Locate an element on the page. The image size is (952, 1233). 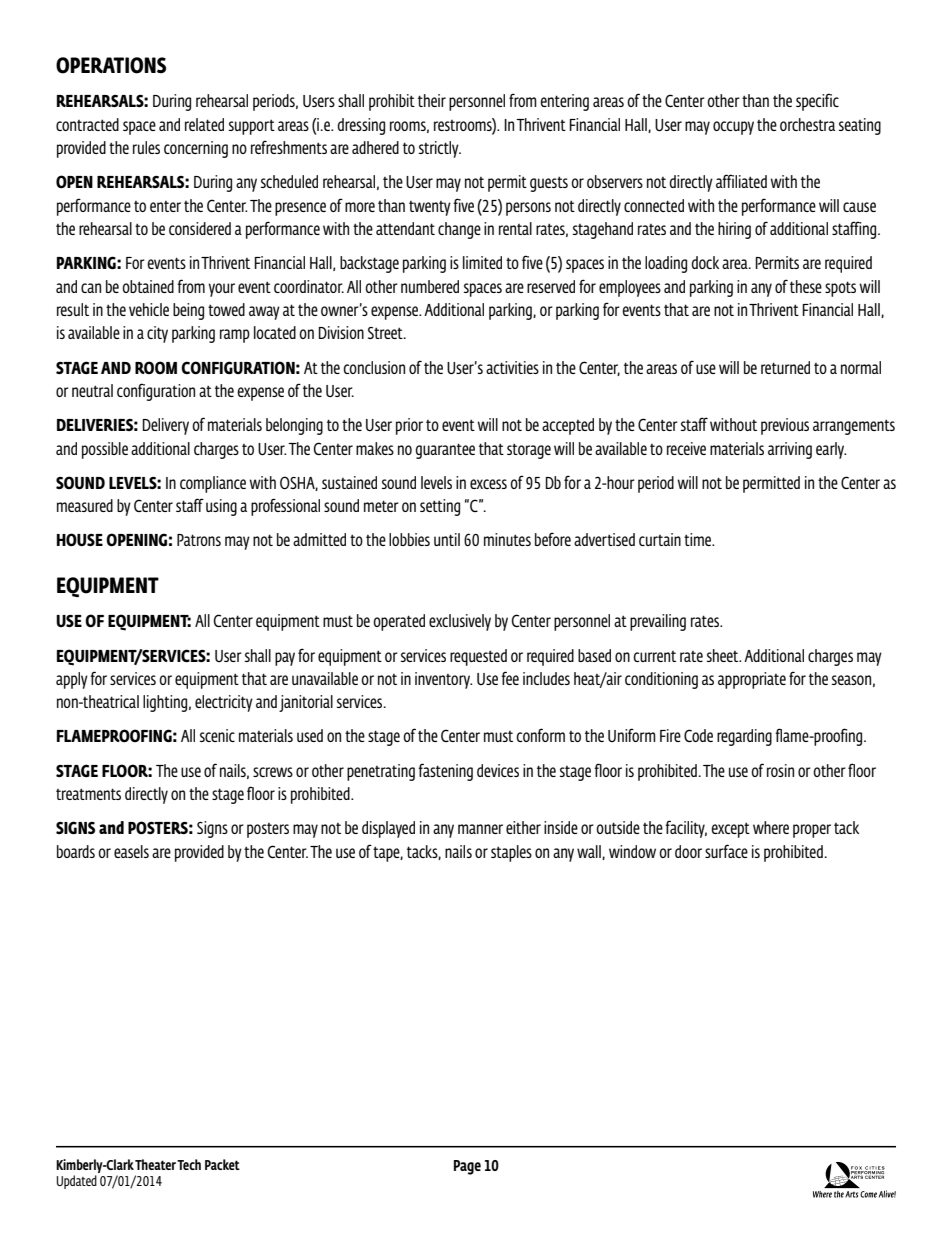
Patrons is located at coordinates (199, 540).
